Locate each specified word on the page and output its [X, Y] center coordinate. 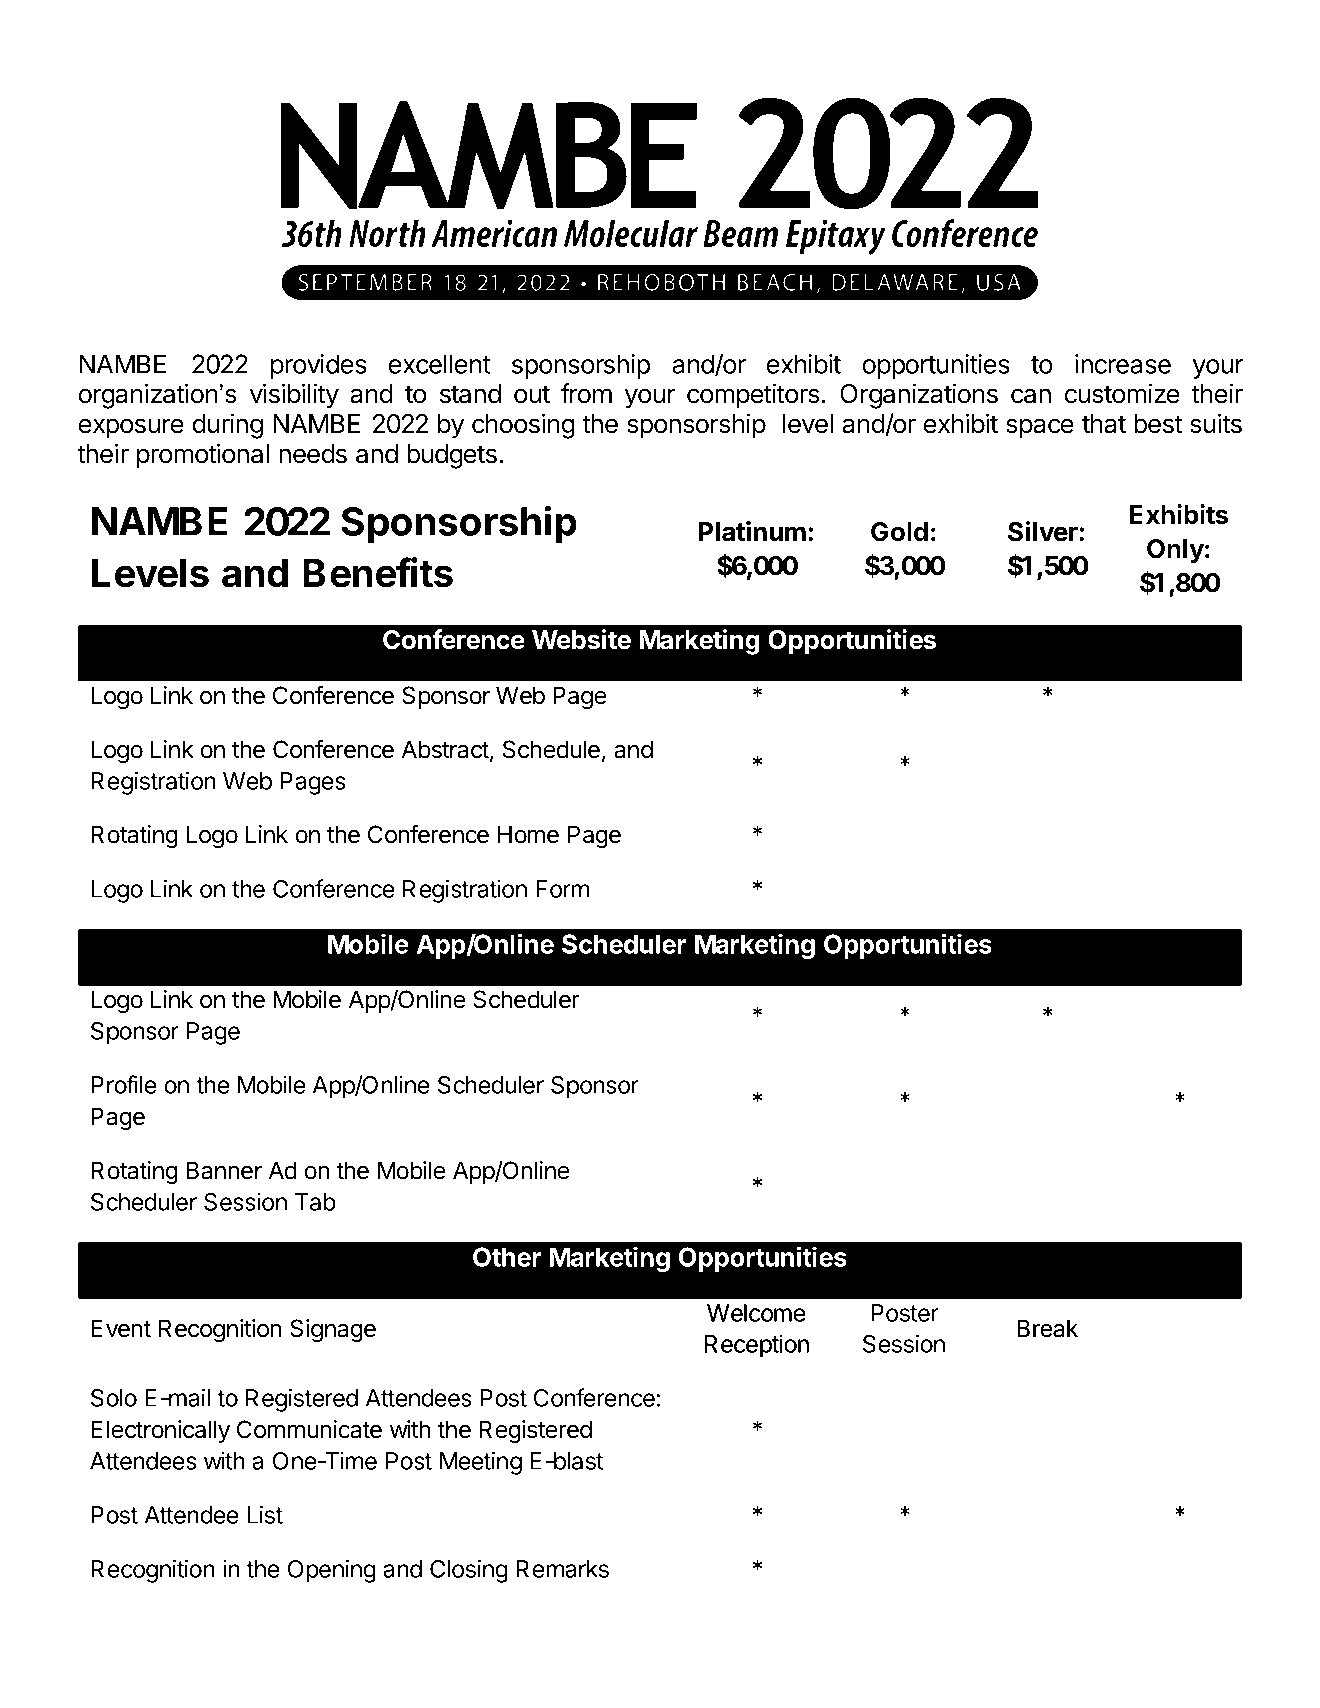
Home [528, 834]
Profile [123, 1084]
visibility [294, 396]
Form [562, 889]
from [586, 393]
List [265, 1514]
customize [1122, 393]
